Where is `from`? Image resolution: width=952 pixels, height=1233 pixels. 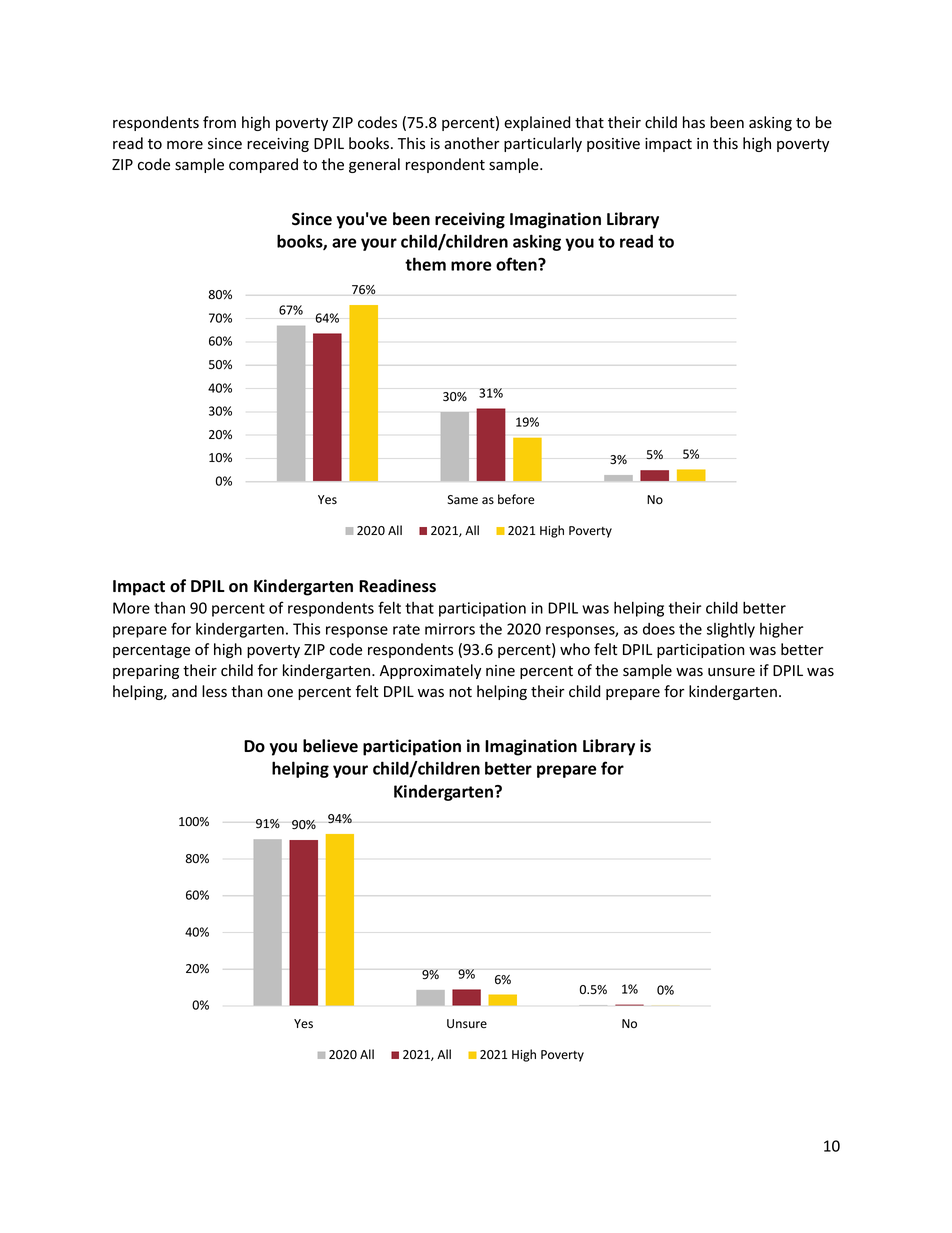 from is located at coordinates (219, 122).
